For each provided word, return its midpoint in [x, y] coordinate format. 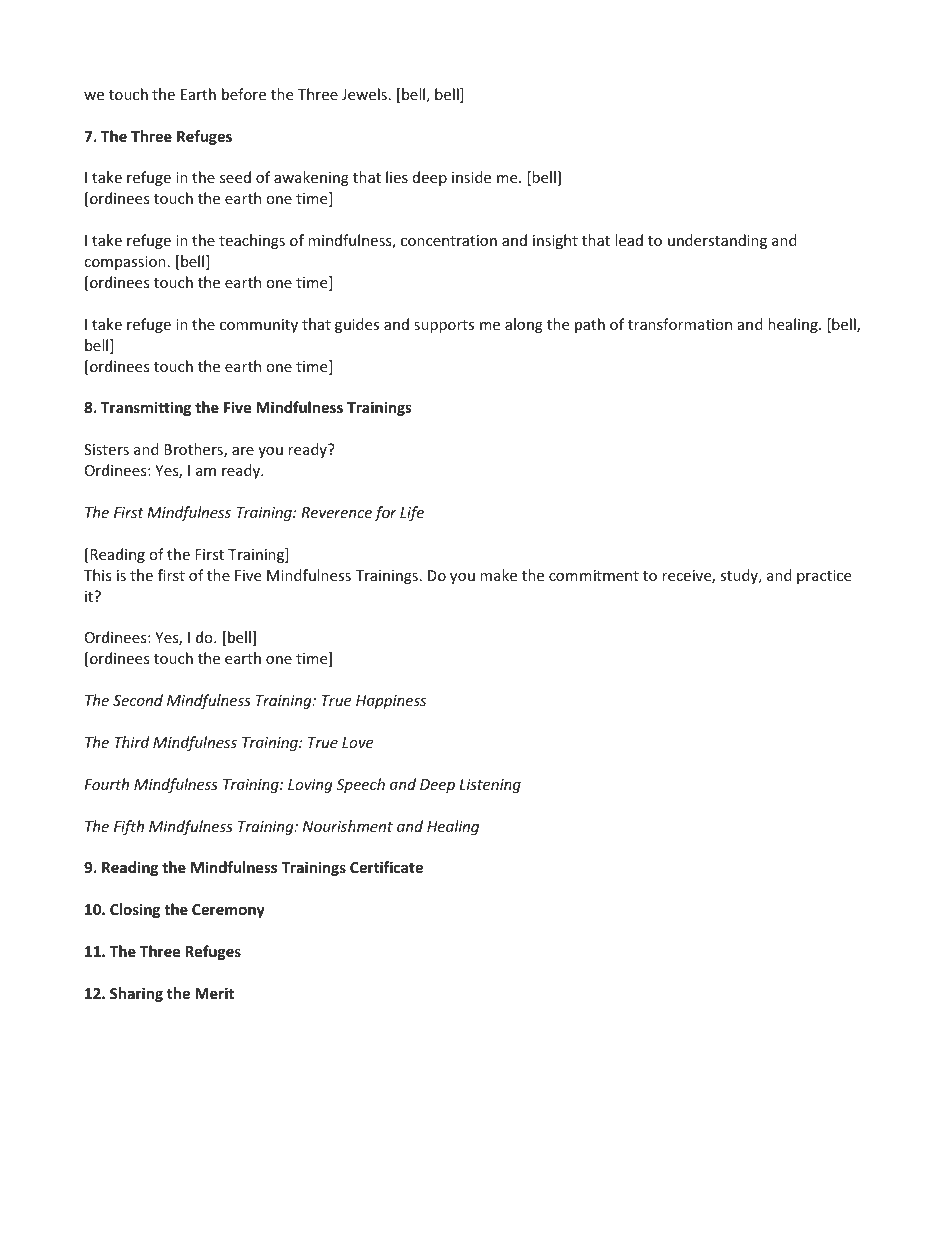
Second [138, 700]
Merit [214, 993]
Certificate [386, 867]
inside [471, 177]
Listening [490, 786]
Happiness [391, 702]
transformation [680, 324]
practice [824, 577]
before [244, 94]
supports [444, 326]
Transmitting [146, 408]
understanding [717, 241]
